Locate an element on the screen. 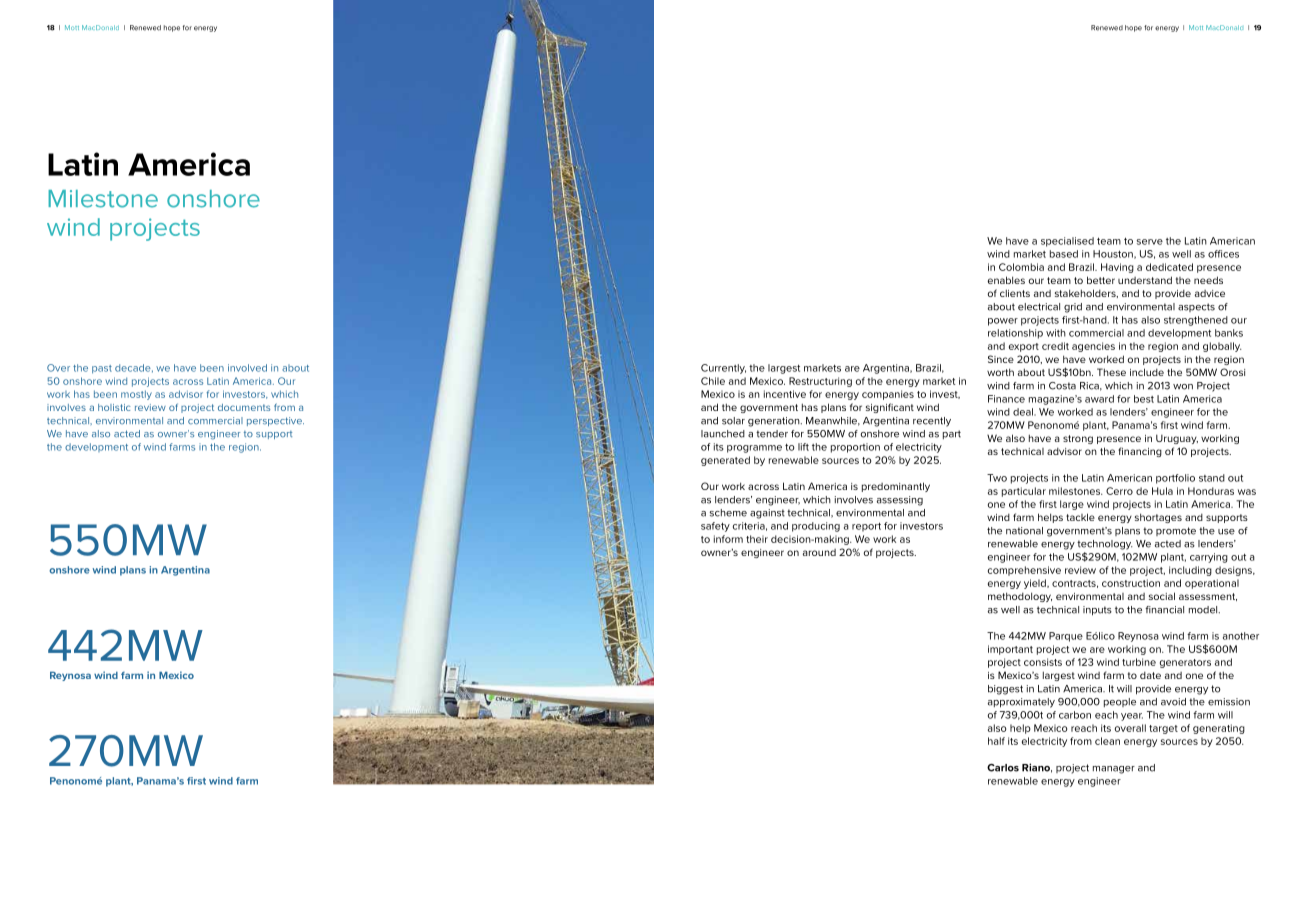 The height and width of the screenshot is (924, 1308). involved is located at coordinates (247, 368).
